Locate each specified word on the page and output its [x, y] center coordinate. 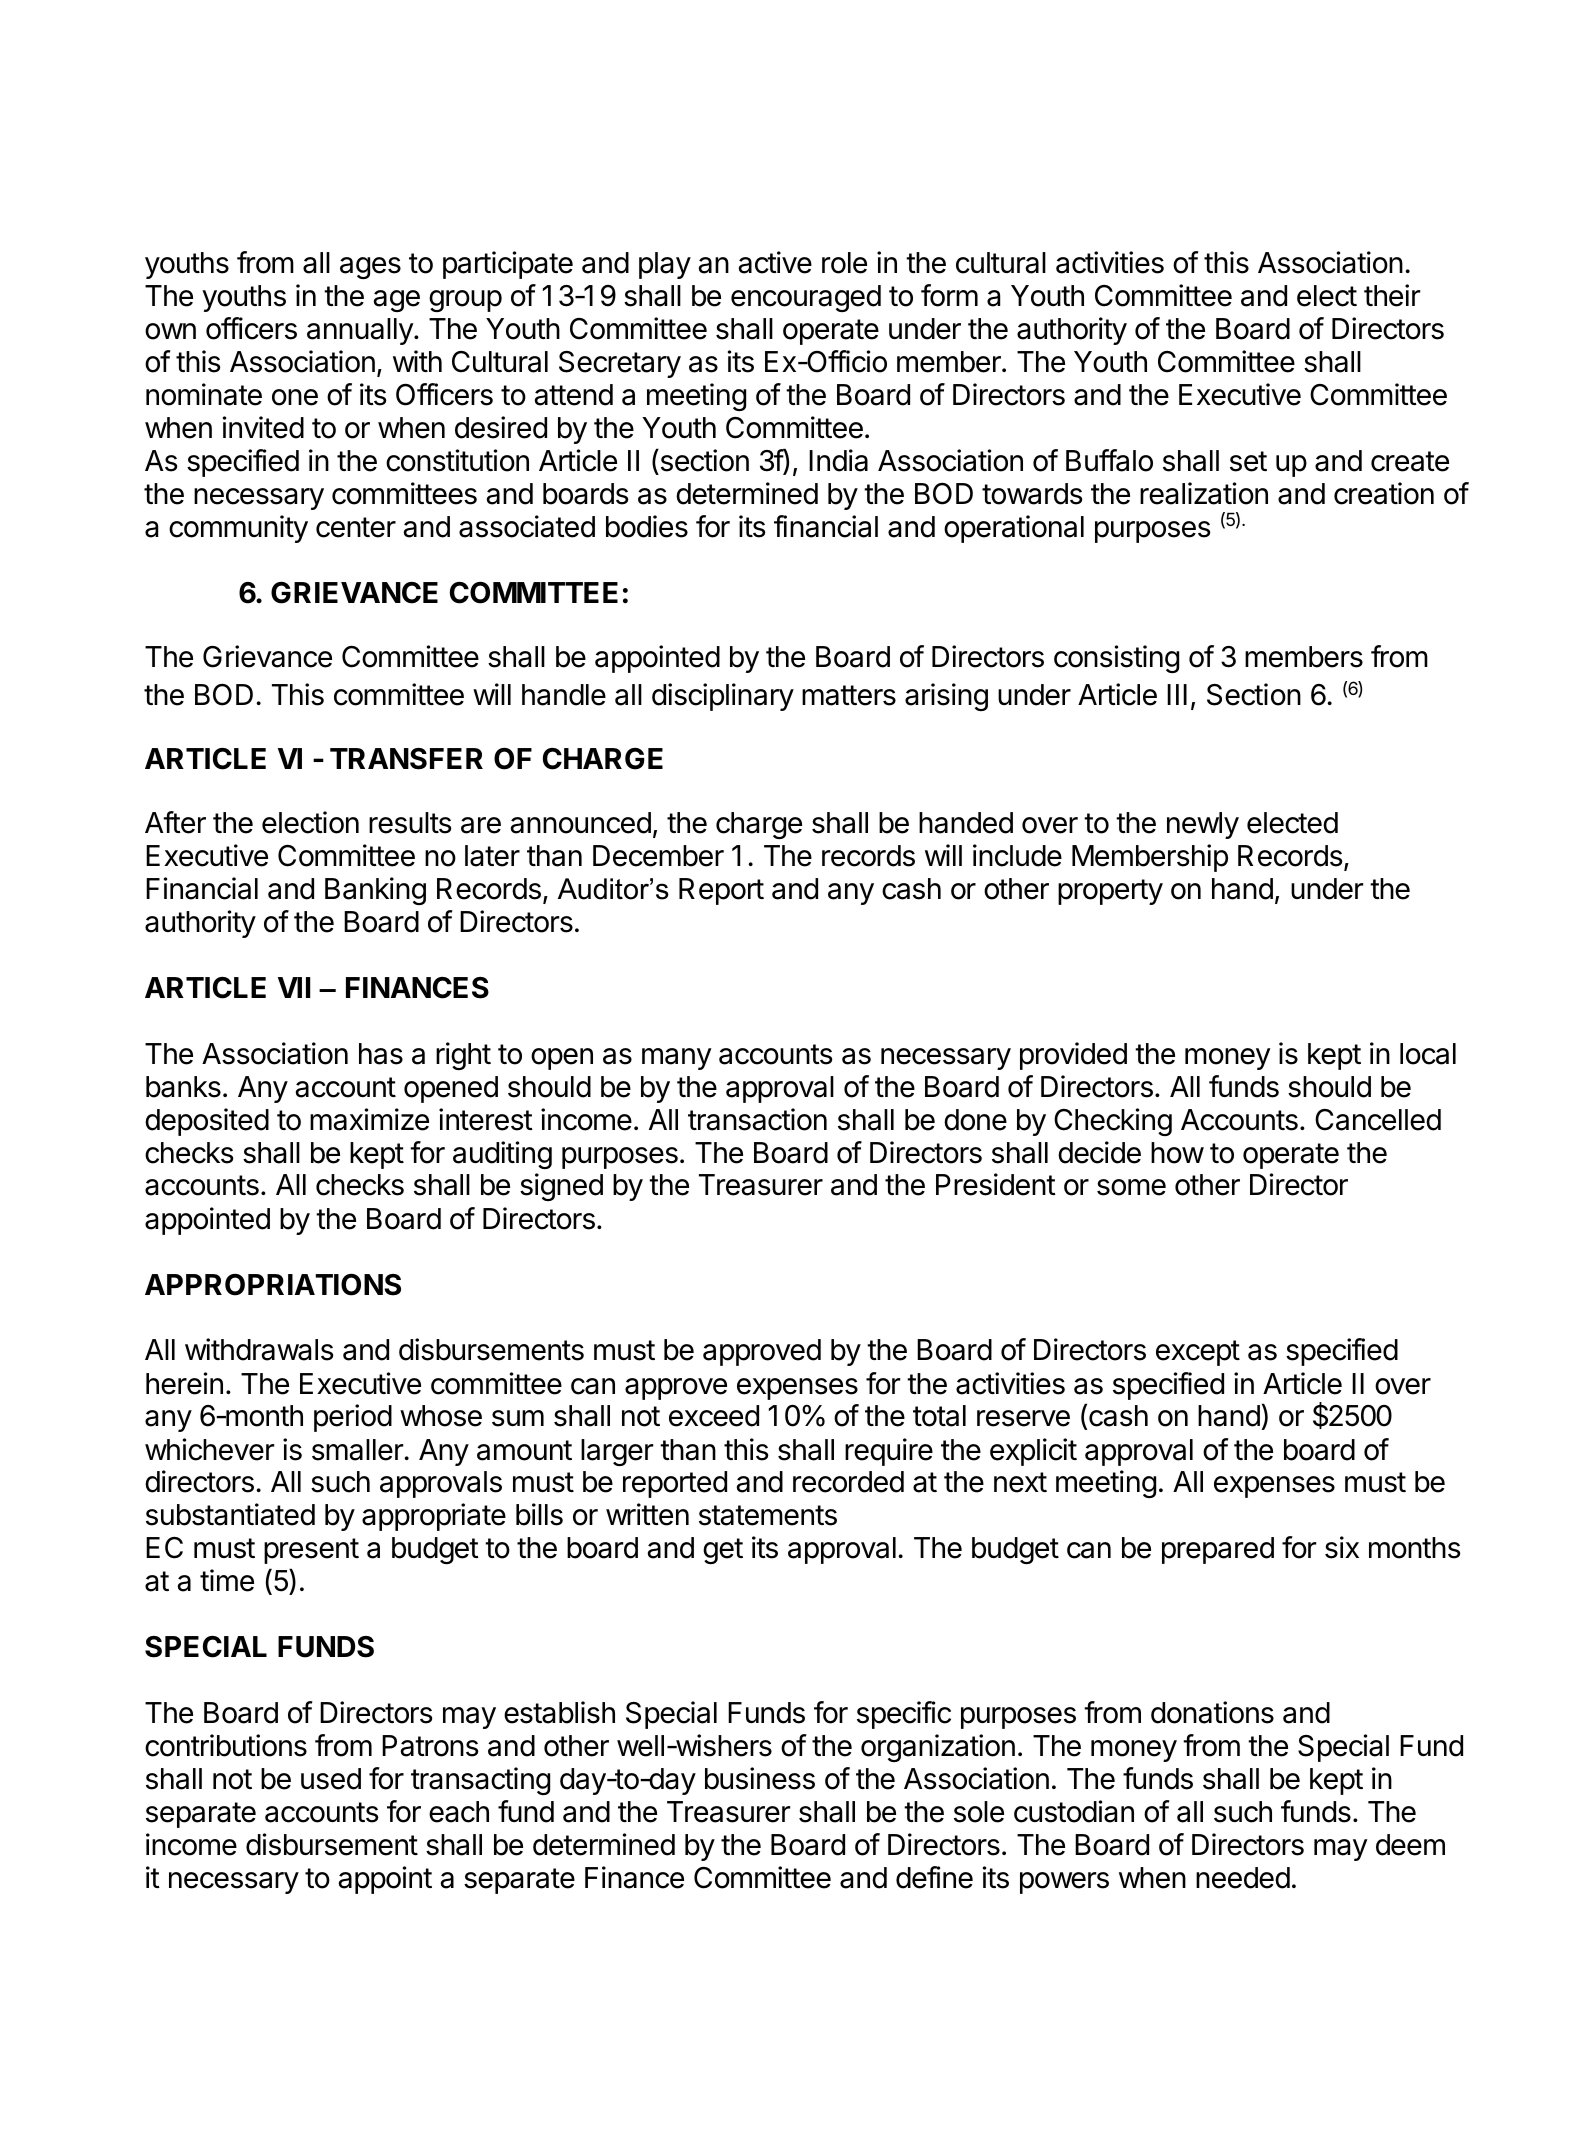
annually [361, 331]
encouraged [806, 298]
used [331, 1779]
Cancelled [1378, 1120]
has [381, 1054]
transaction [757, 1119]
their [1392, 295]
